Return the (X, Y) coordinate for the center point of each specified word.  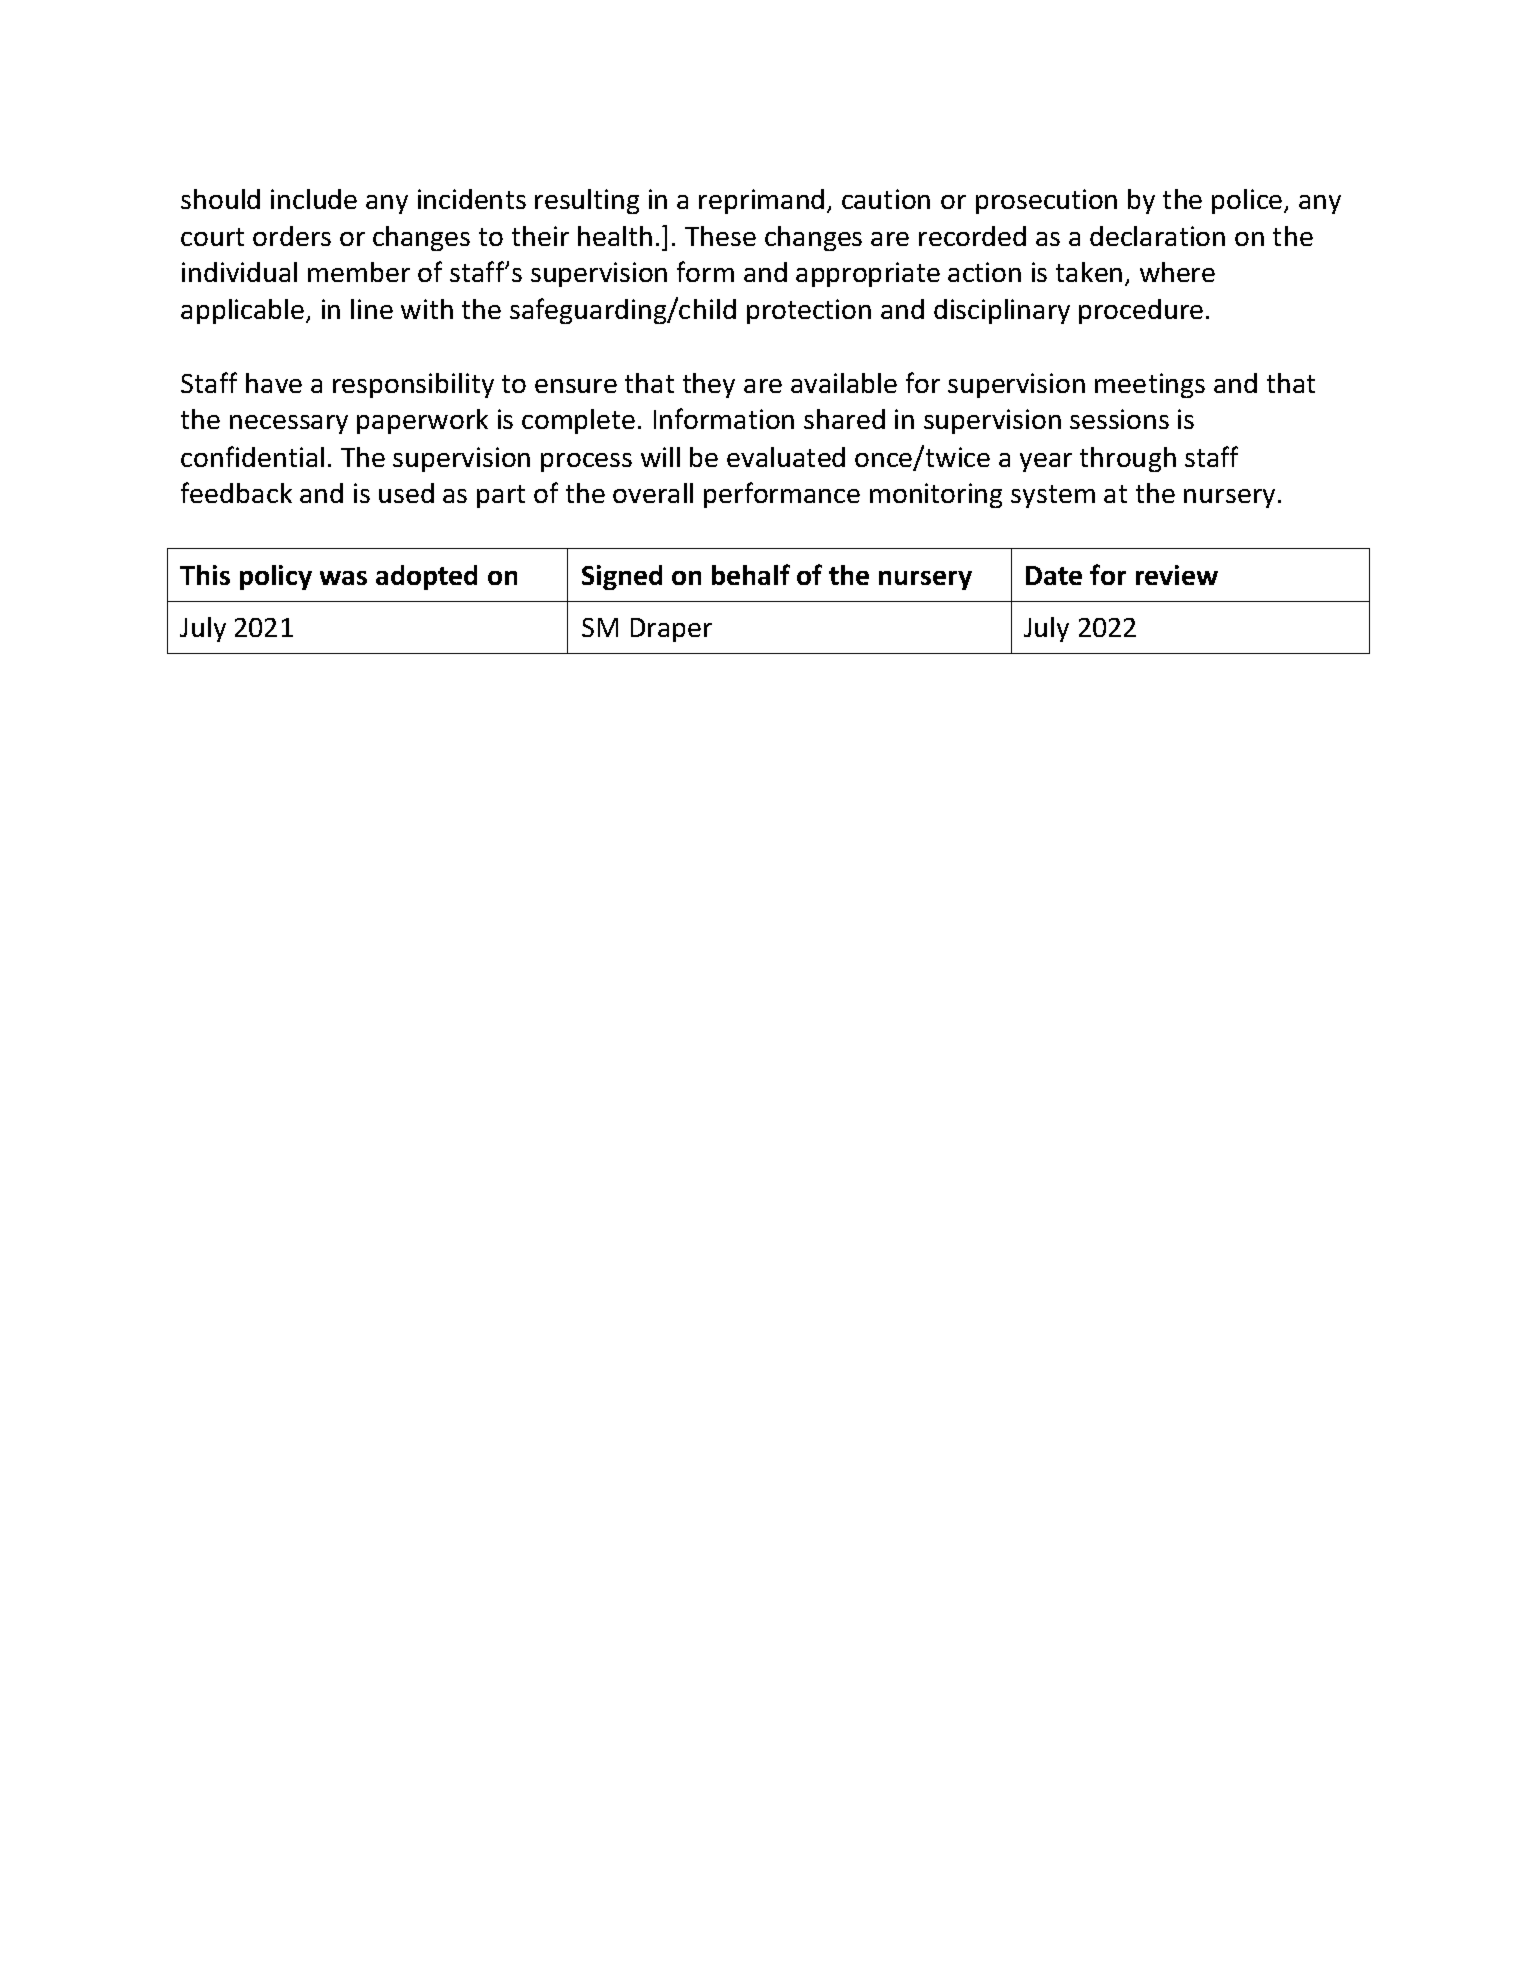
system (1053, 496)
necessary (289, 424)
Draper (671, 630)
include (314, 199)
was (343, 578)
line (372, 309)
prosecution (1046, 201)
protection (809, 311)
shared (844, 419)
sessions (1119, 419)
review (1177, 575)
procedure (1141, 311)
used (406, 493)
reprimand (761, 201)
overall (653, 493)
